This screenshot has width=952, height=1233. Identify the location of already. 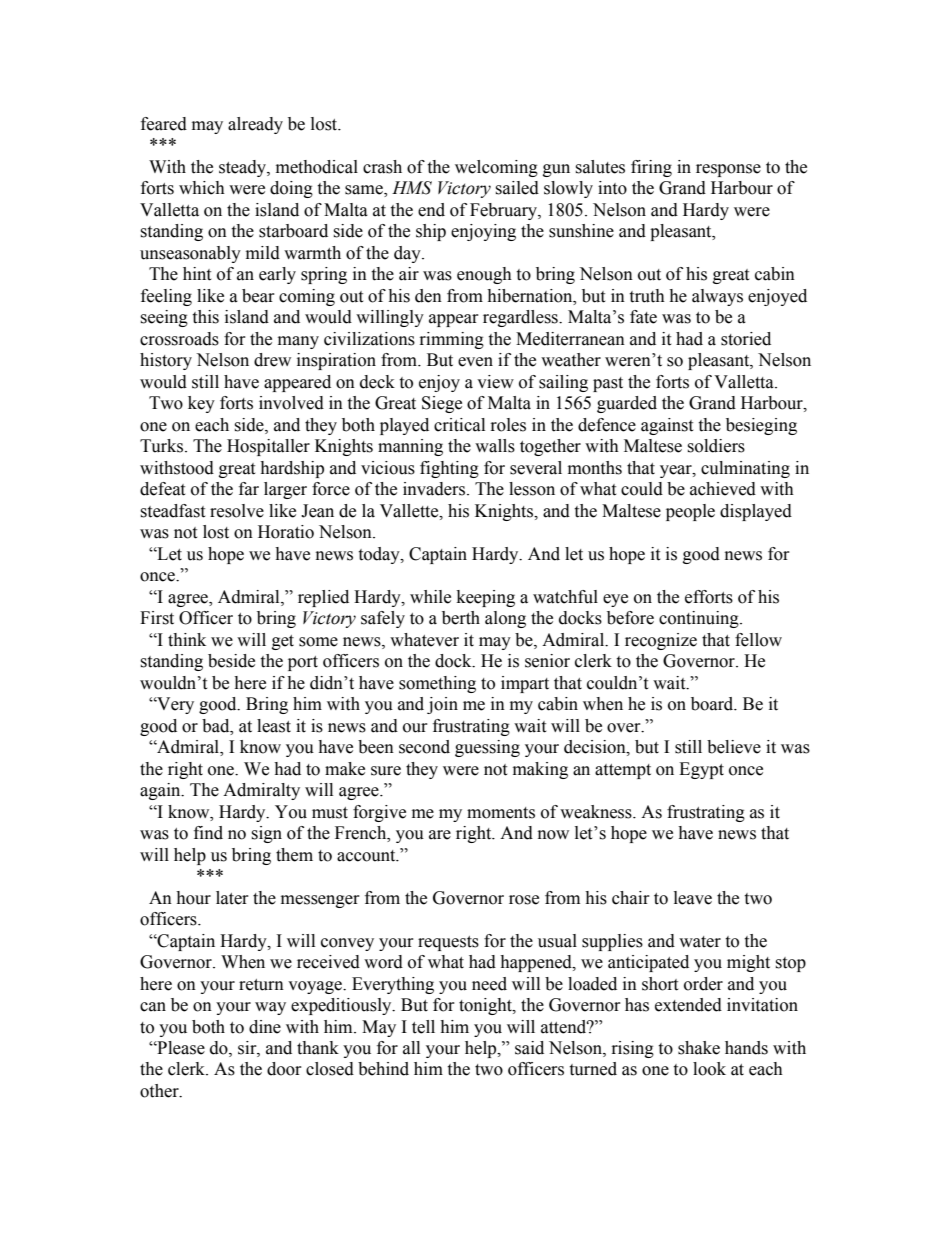
(255, 125).
